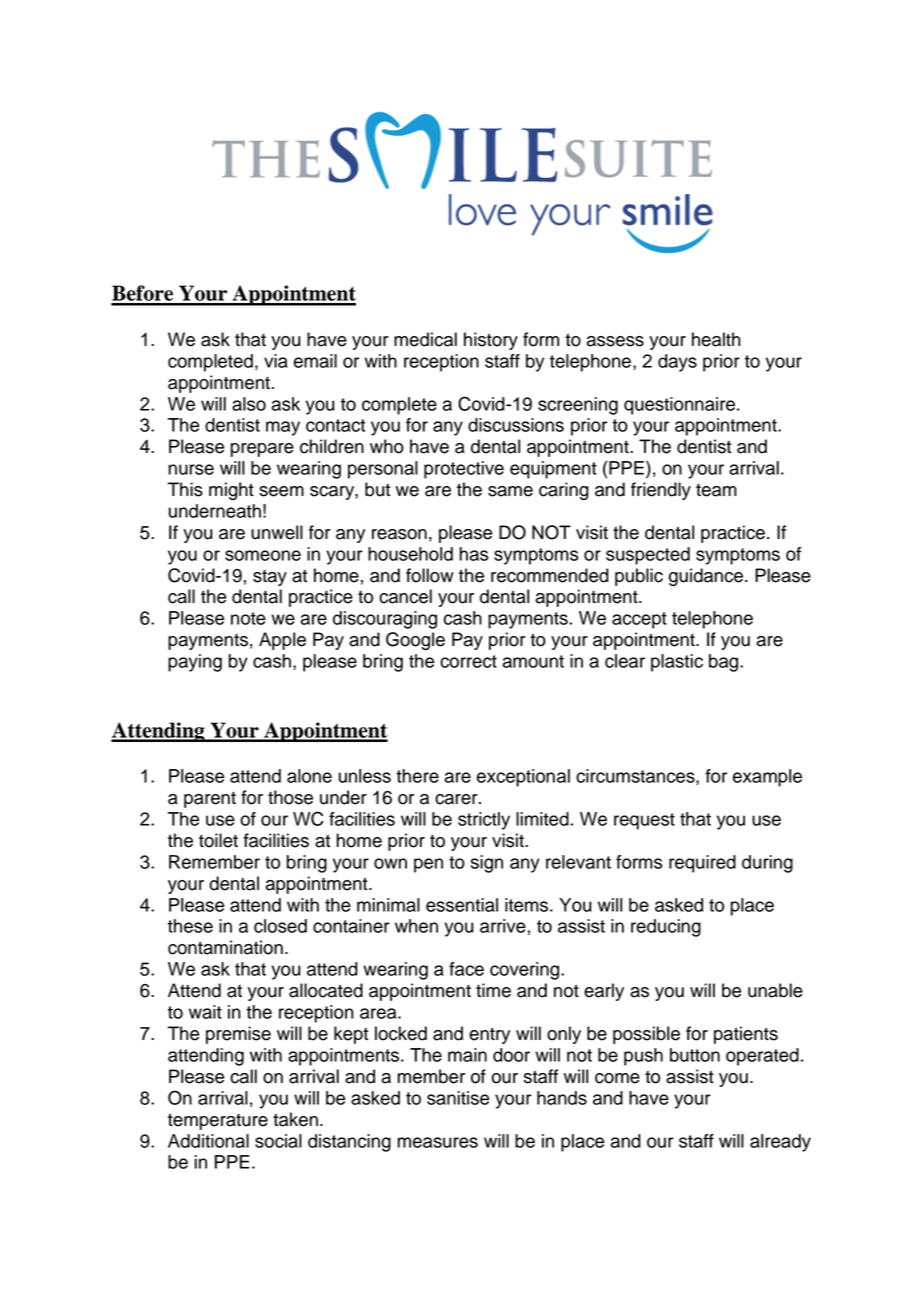 The width and height of the screenshot is (924, 1309). What do you see at coordinates (767, 778) in the screenshot?
I see `example` at bounding box center [767, 778].
